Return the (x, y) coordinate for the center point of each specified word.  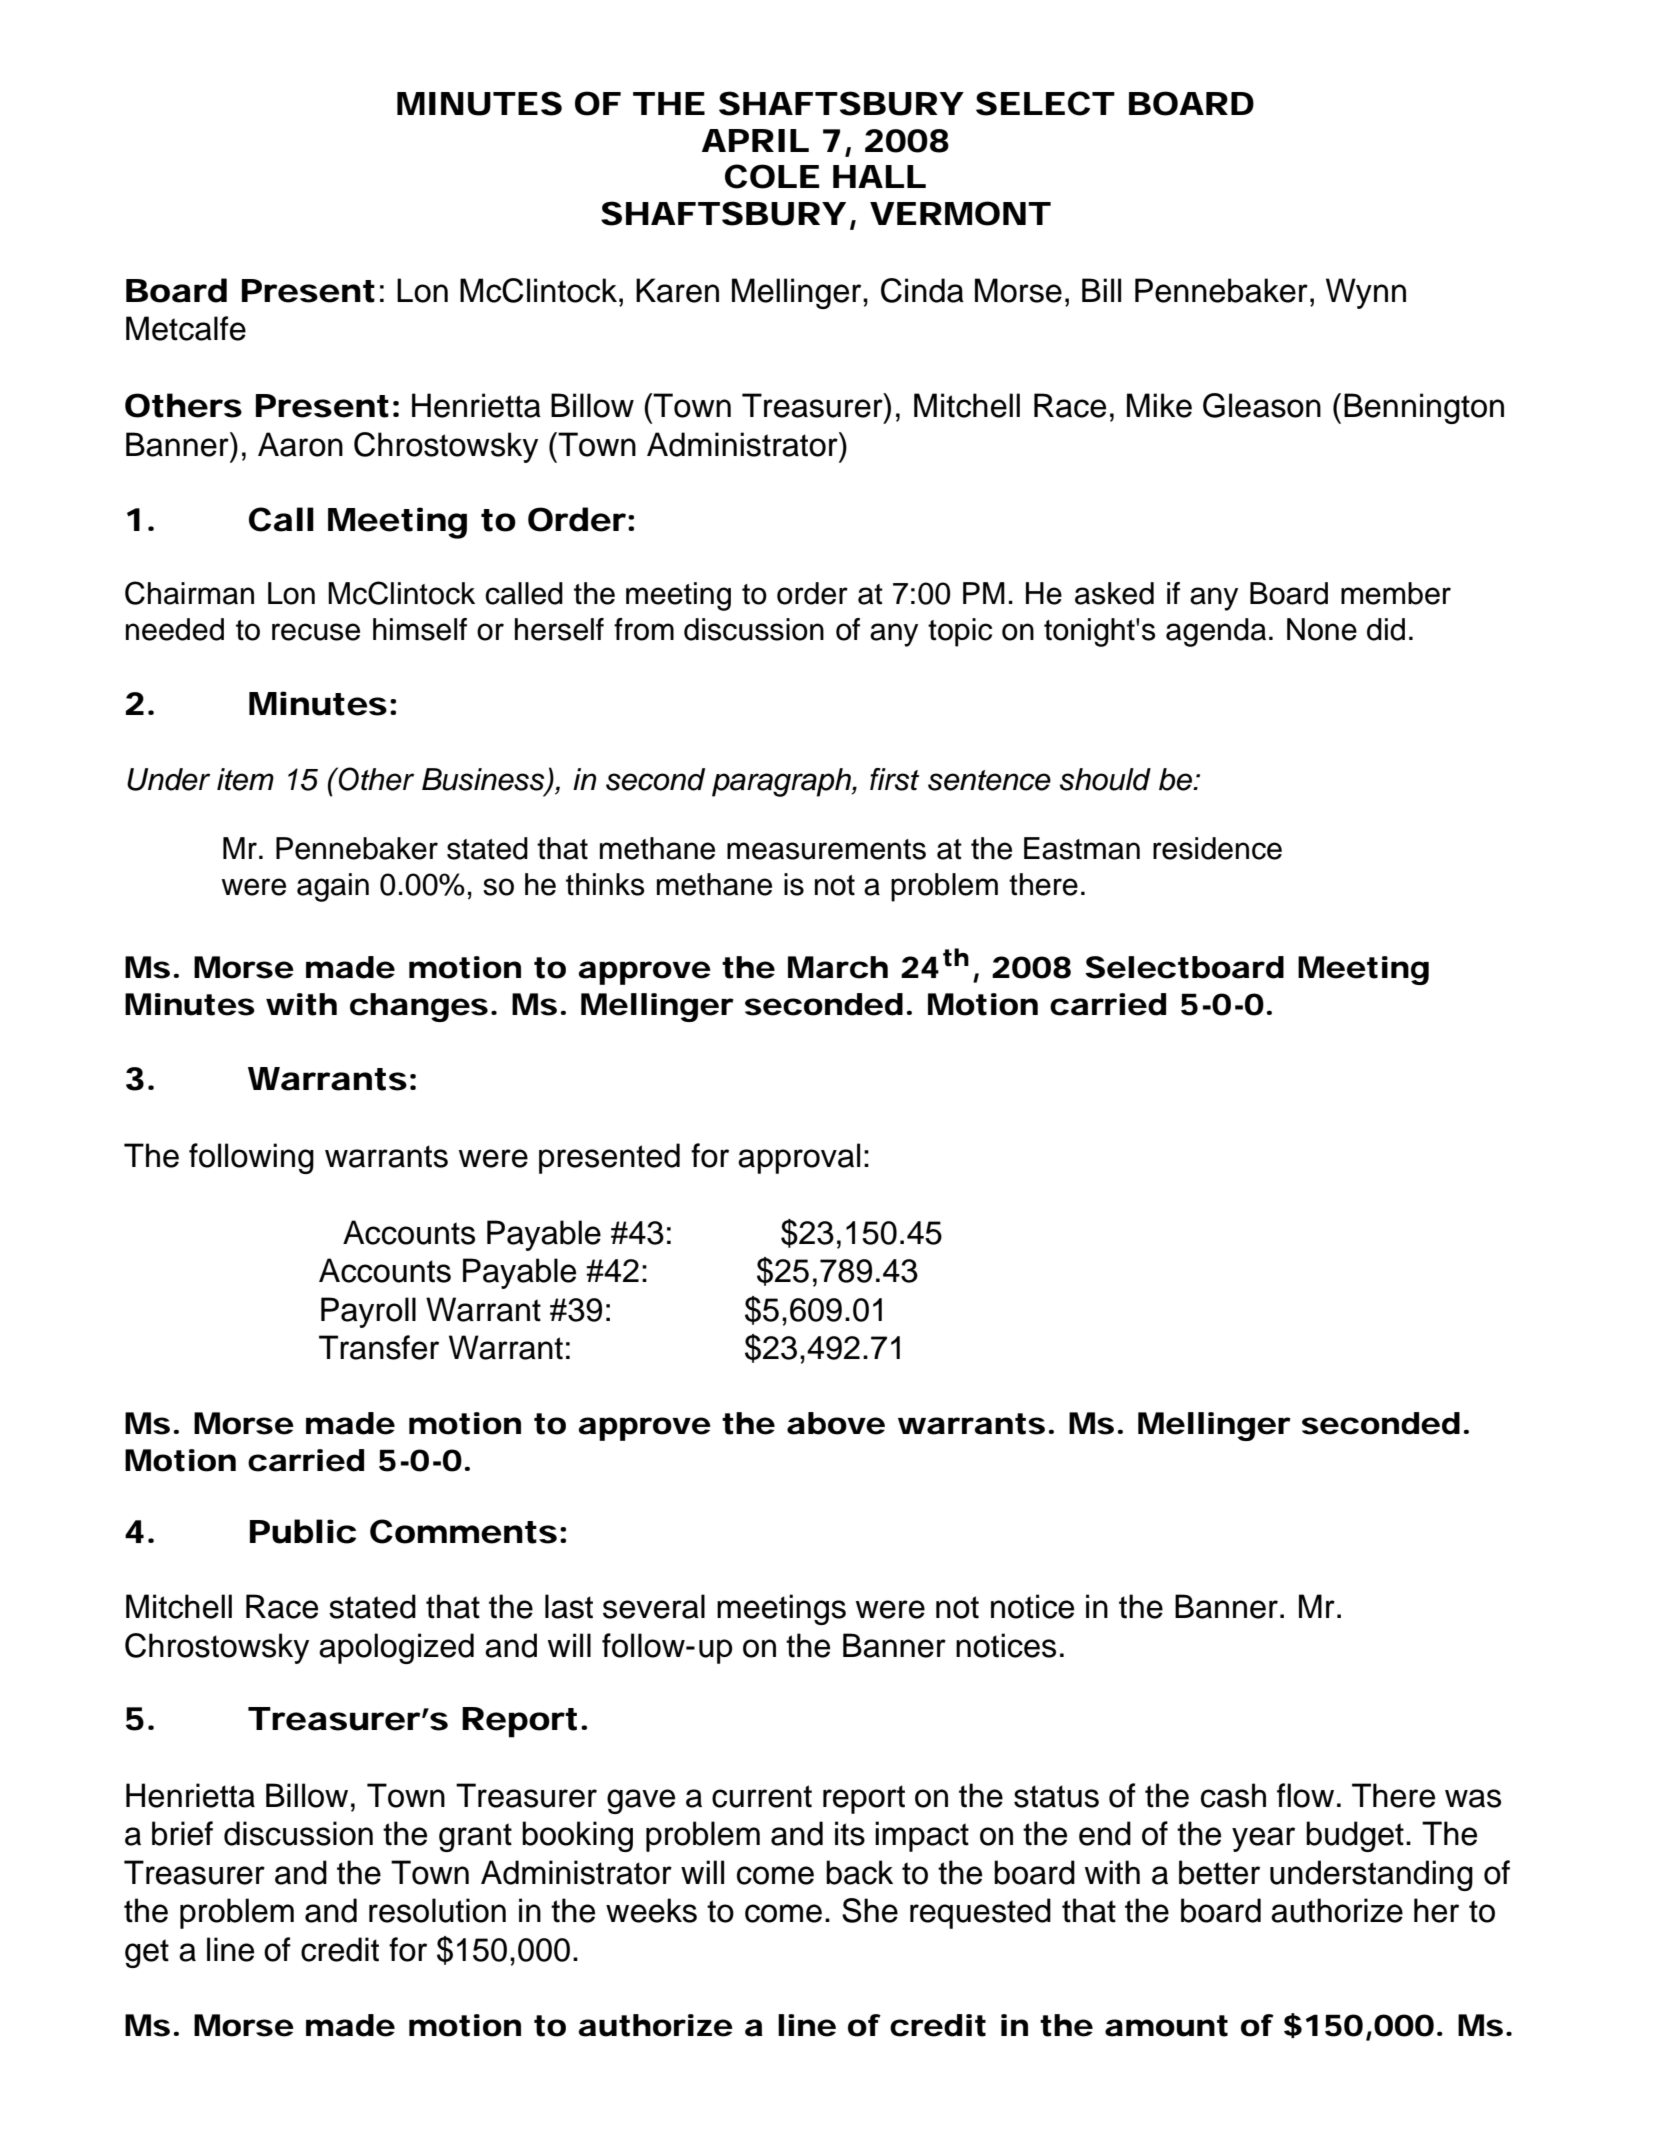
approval (799, 1158)
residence (1217, 848)
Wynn (1366, 293)
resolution (437, 1910)
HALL (879, 176)
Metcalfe (186, 328)
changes (419, 1007)
